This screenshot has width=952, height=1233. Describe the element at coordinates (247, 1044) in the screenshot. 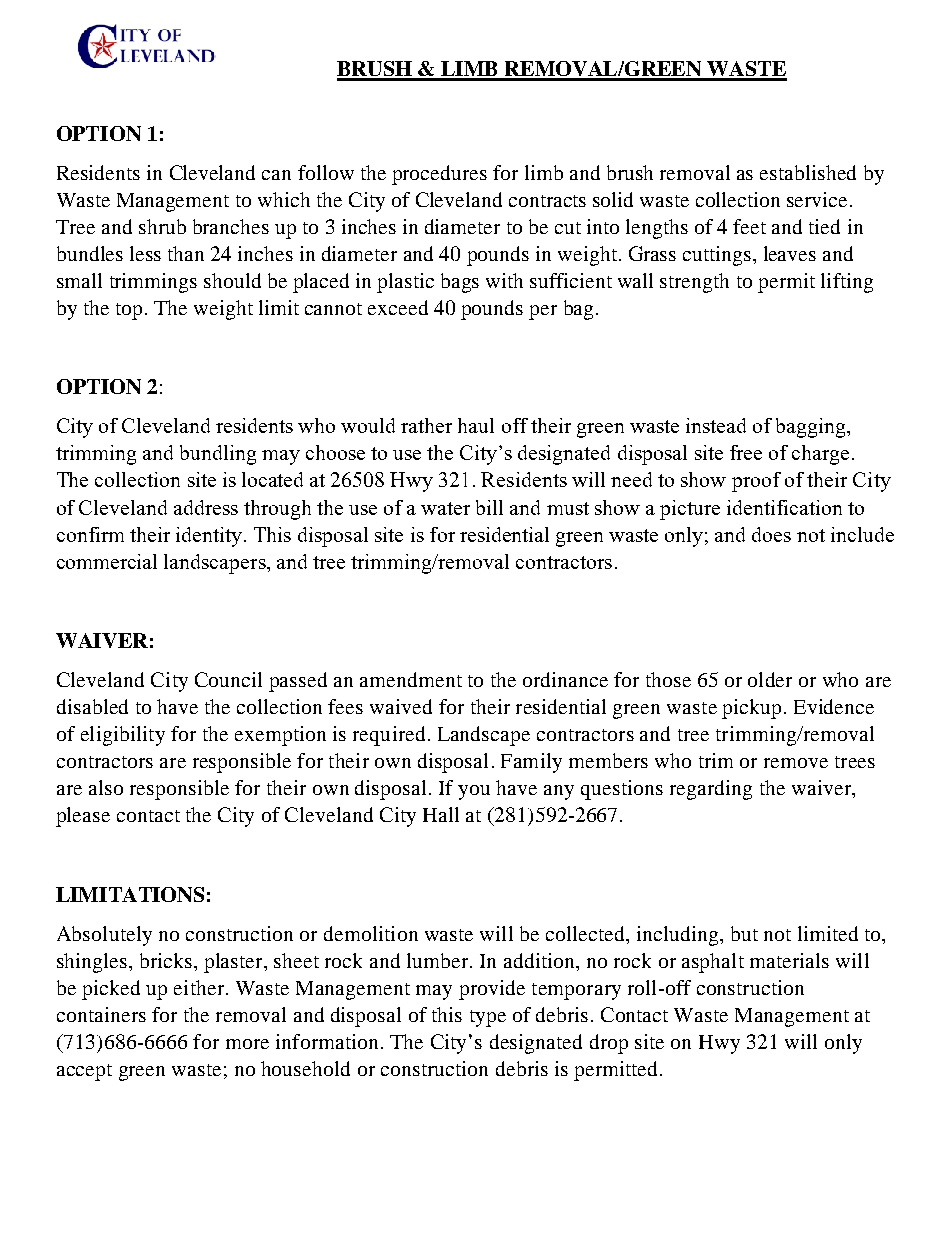

I see `more` at that location.
